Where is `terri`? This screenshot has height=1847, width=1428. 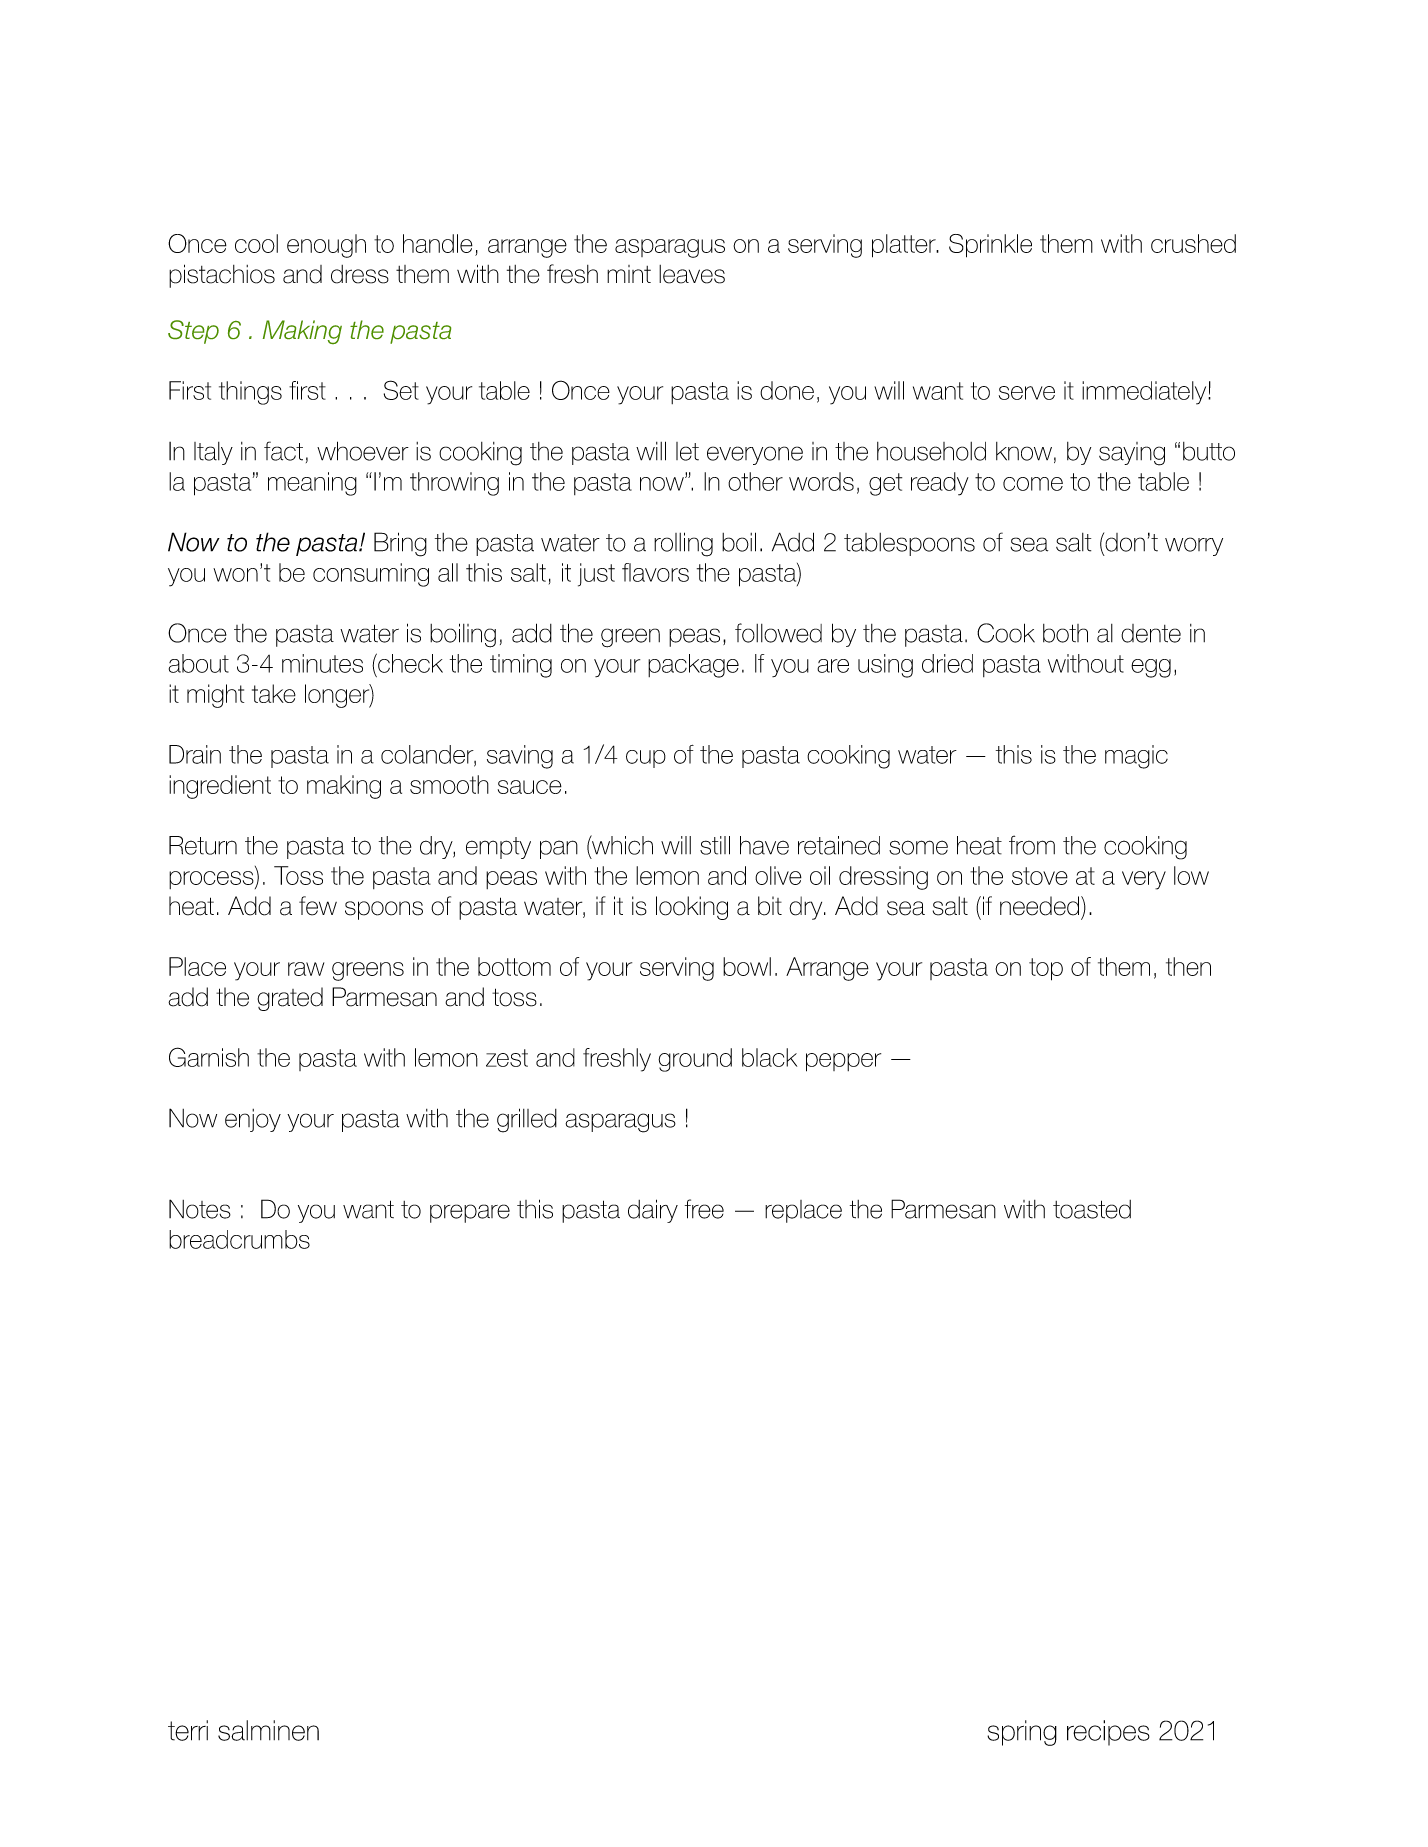 terri is located at coordinates (188, 1730).
